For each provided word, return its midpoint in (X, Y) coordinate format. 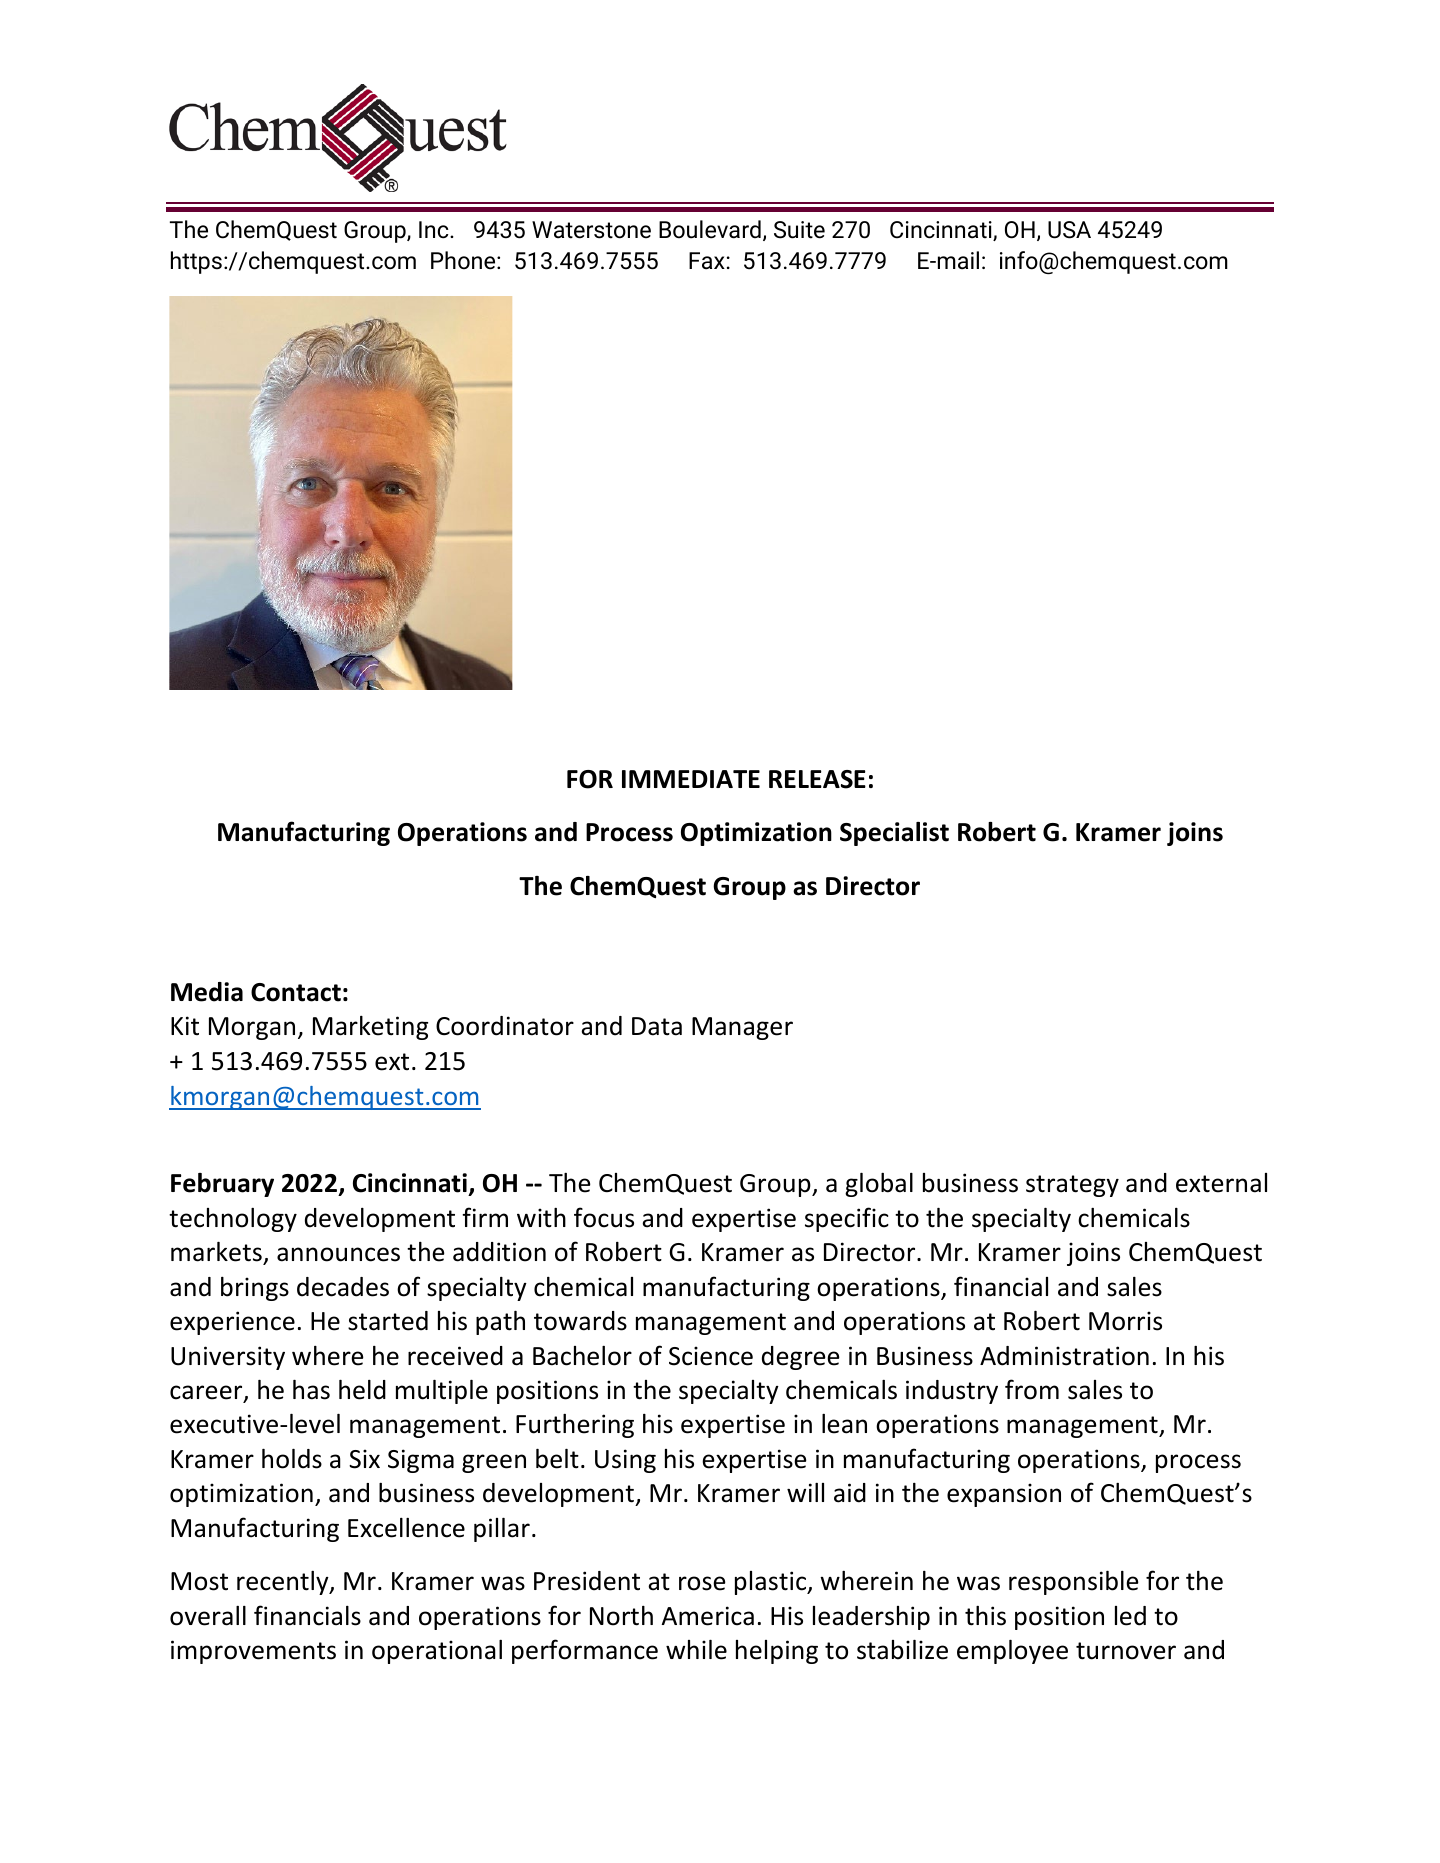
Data (657, 1026)
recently (284, 1583)
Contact (296, 992)
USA (1069, 230)
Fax (707, 261)
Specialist (894, 834)
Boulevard (710, 229)
